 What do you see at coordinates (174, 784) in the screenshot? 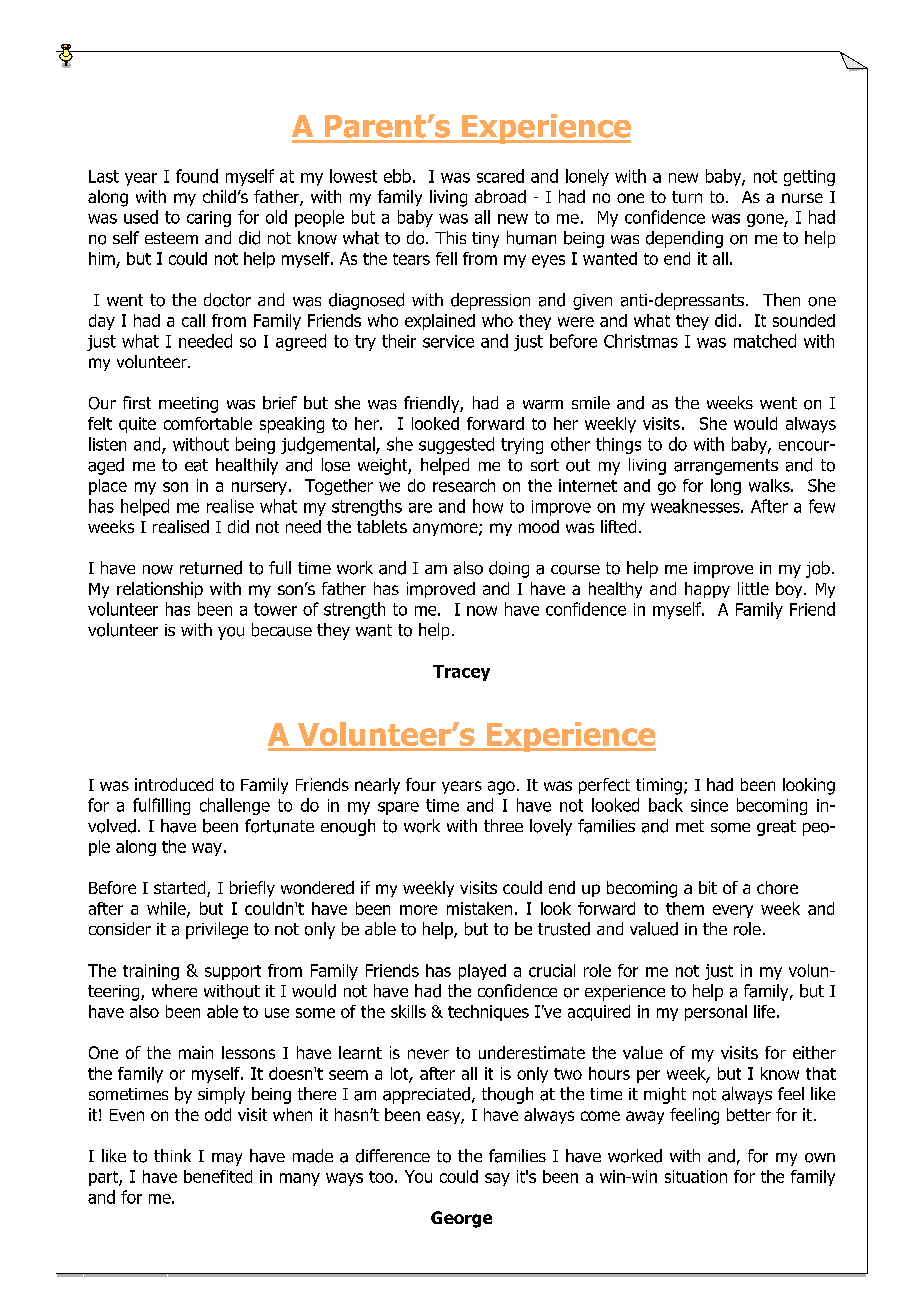
I see `introduced` at bounding box center [174, 784].
